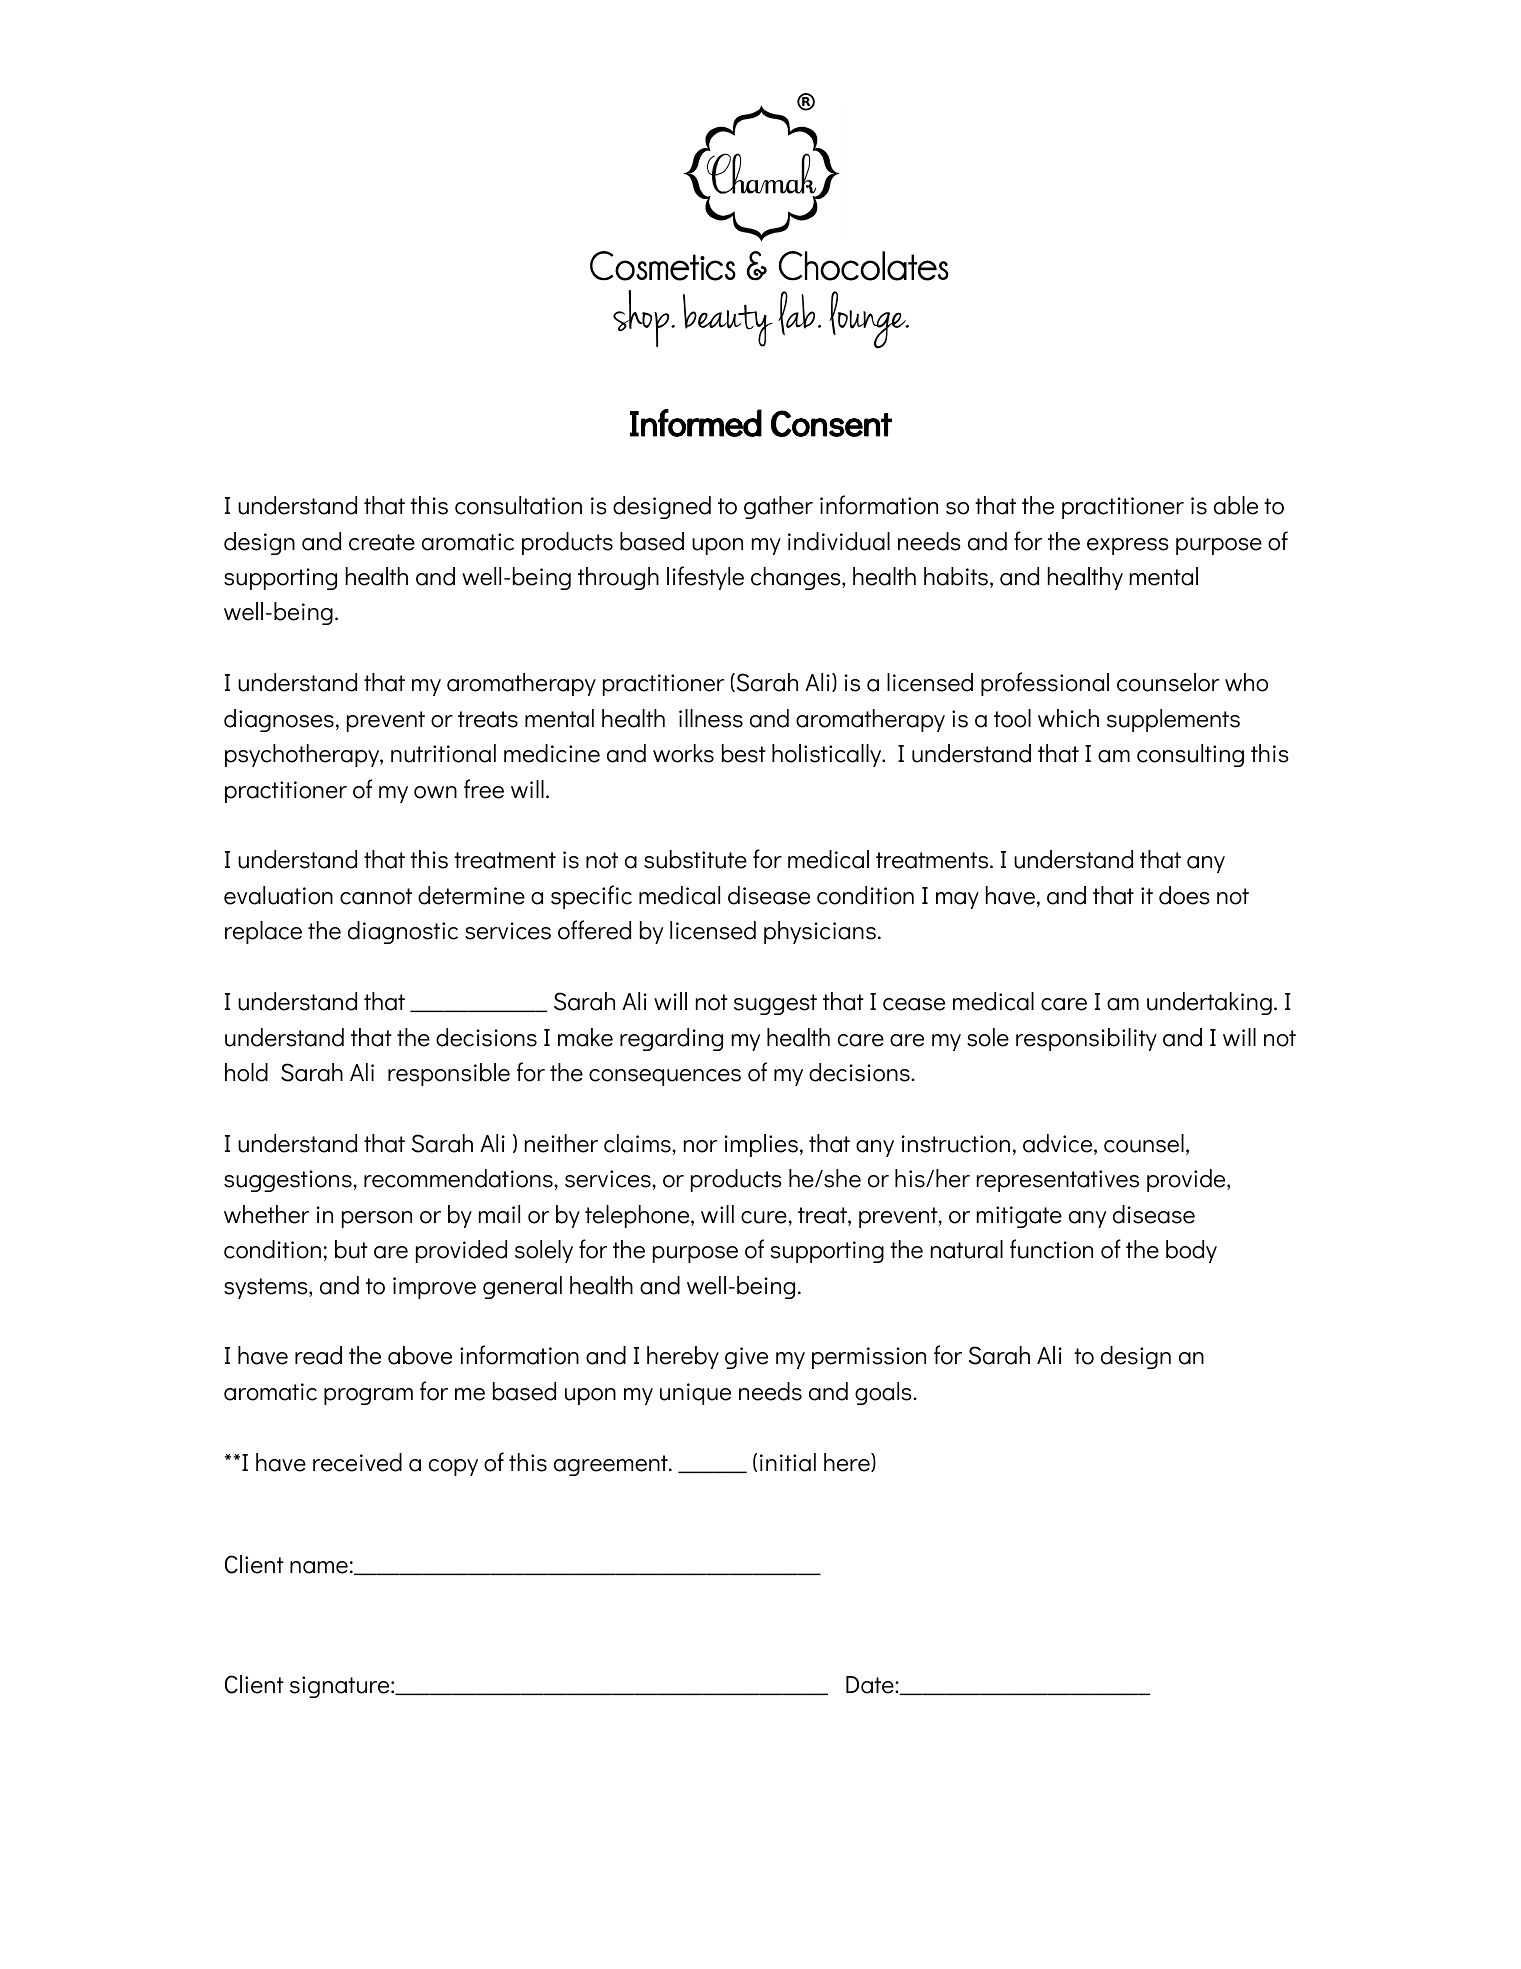 The height and width of the image is (1969, 1521). I want to click on able, so click(1236, 505).
